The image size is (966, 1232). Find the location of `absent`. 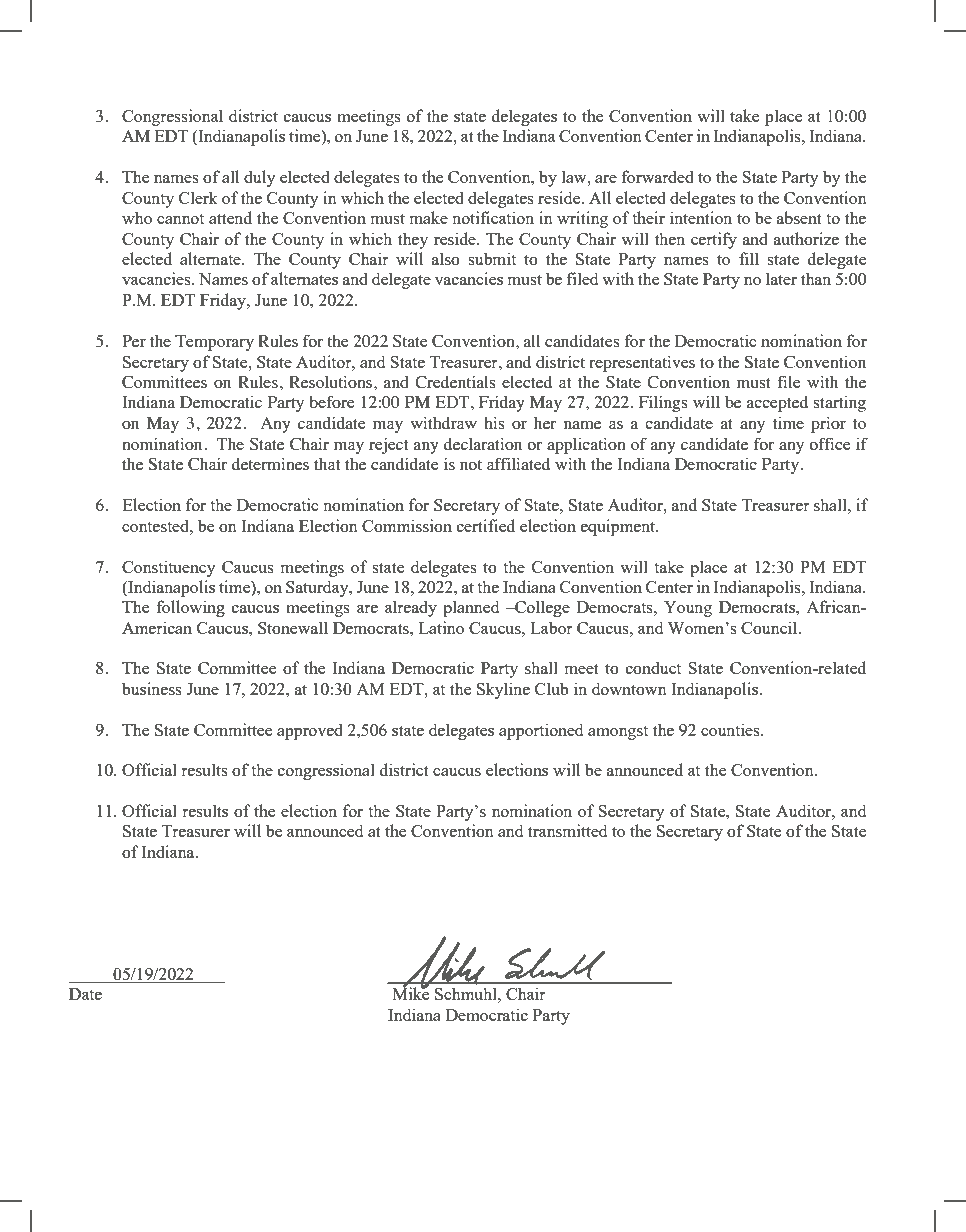

absent is located at coordinates (799, 217).
